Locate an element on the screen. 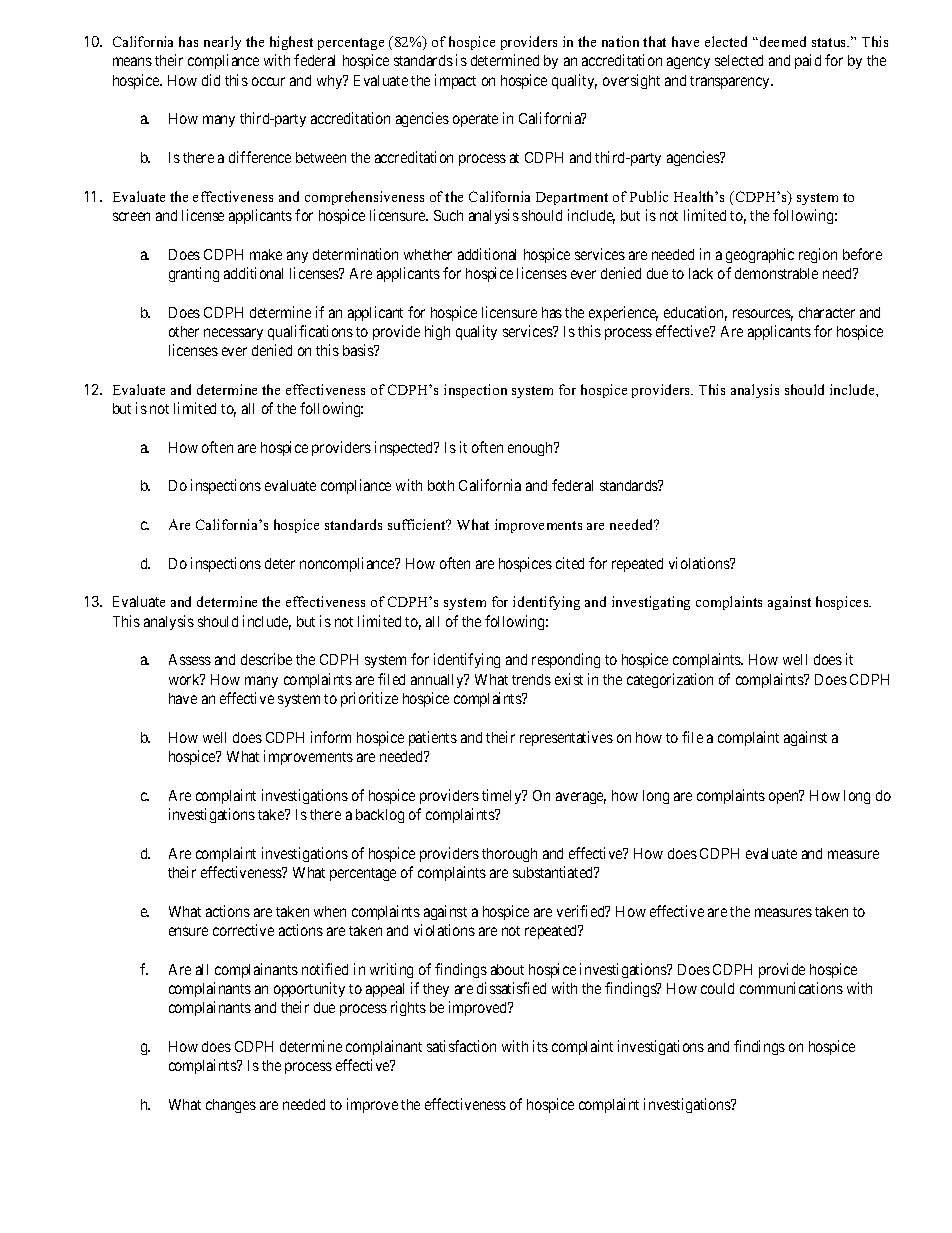 The image size is (952, 1233). Assess is located at coordinates (190, 659).
